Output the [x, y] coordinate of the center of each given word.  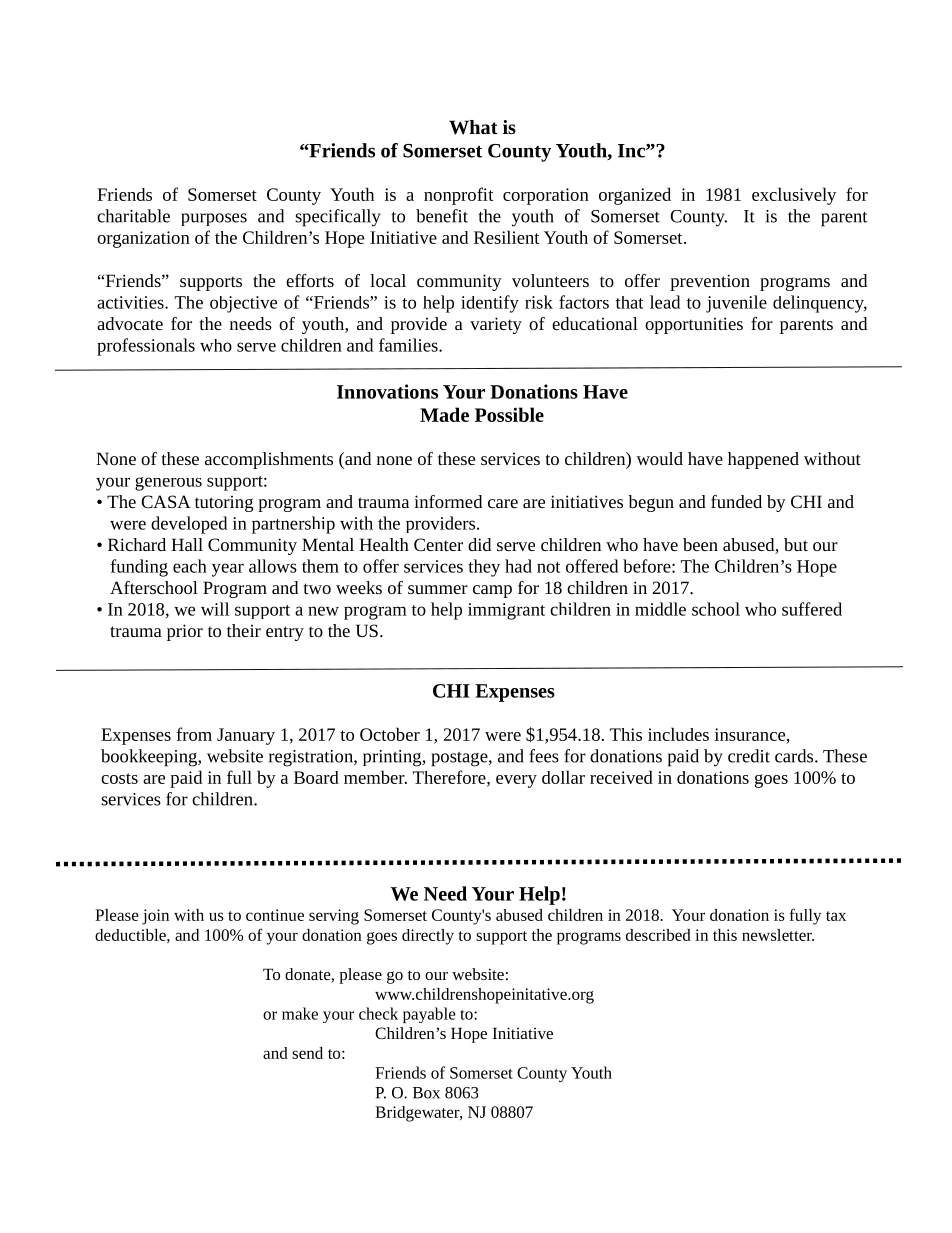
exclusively [794, 196]
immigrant [506, 611]
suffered [812, 609]
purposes [214, 219]
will [215, 609]
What [473, 127]
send [307, 1053]
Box [426, 1093]
